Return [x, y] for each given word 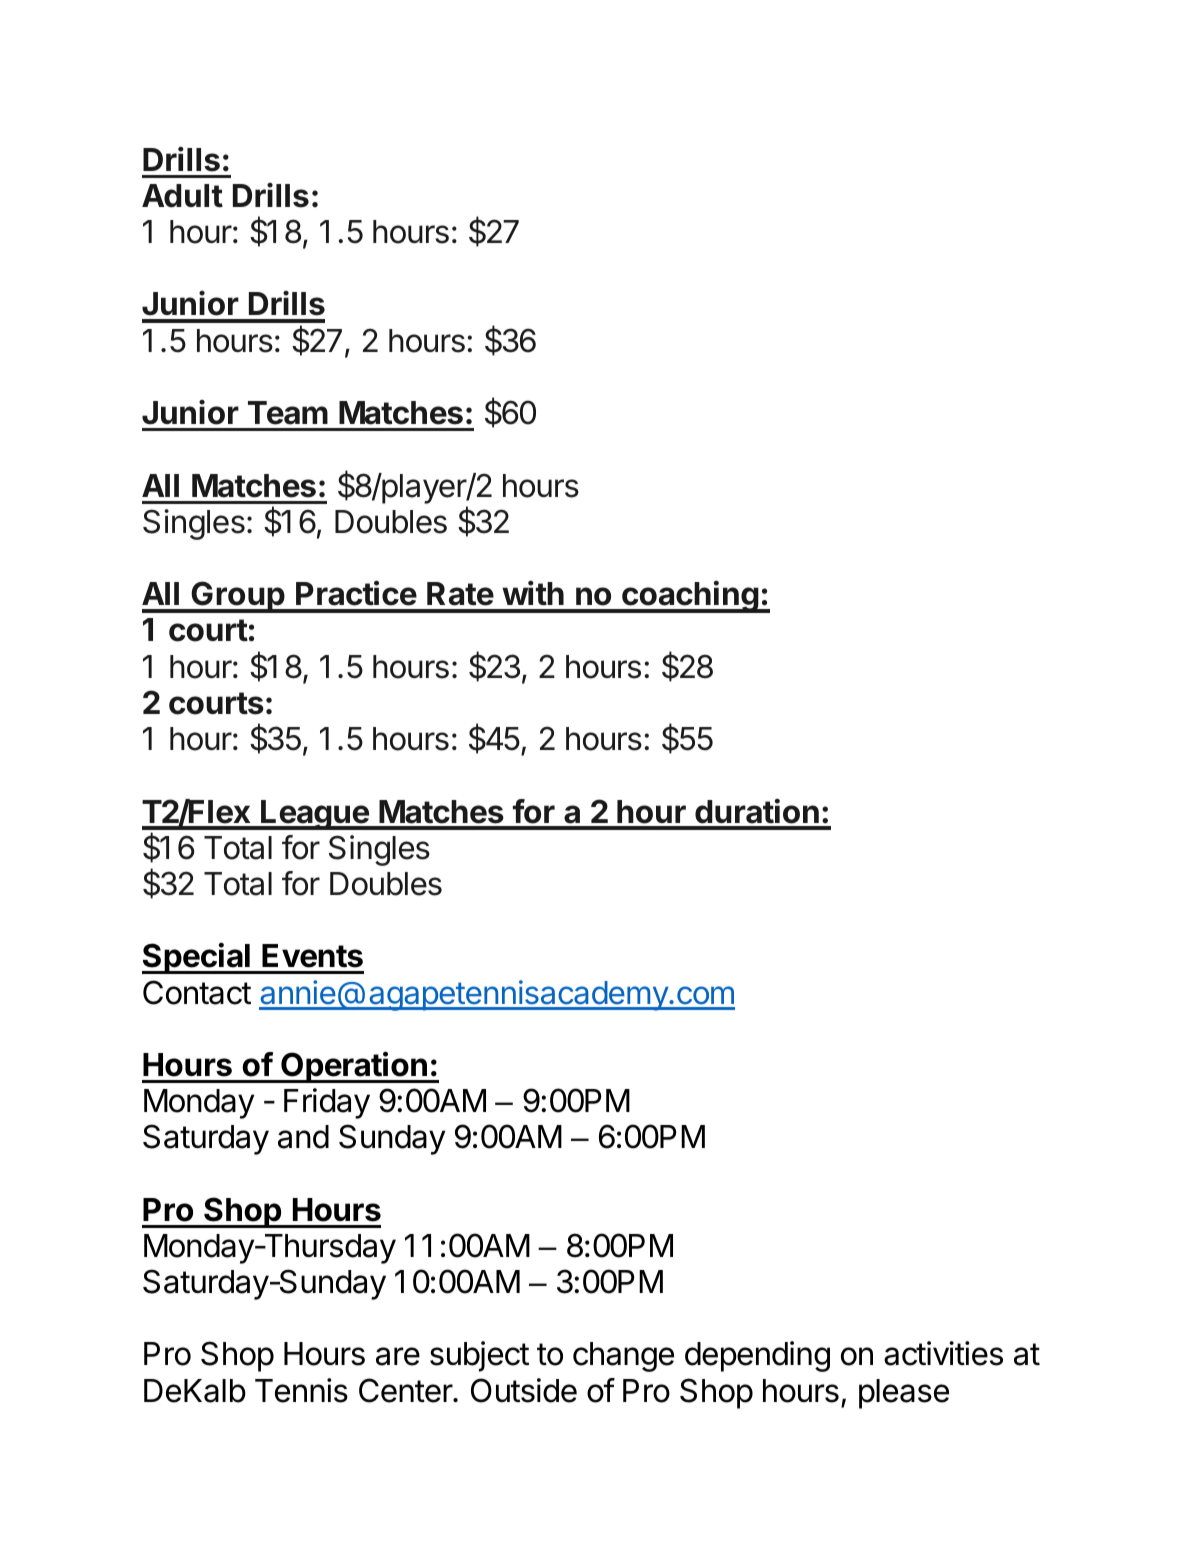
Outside [524, 1390]
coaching [690, 597]
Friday [327, 1103]
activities [943, 1353]
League [315, 815]
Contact [197, 992]
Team [288, 413]
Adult [182, 196]
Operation [354, 1067]
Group [238, 597]
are [398, 1356]
